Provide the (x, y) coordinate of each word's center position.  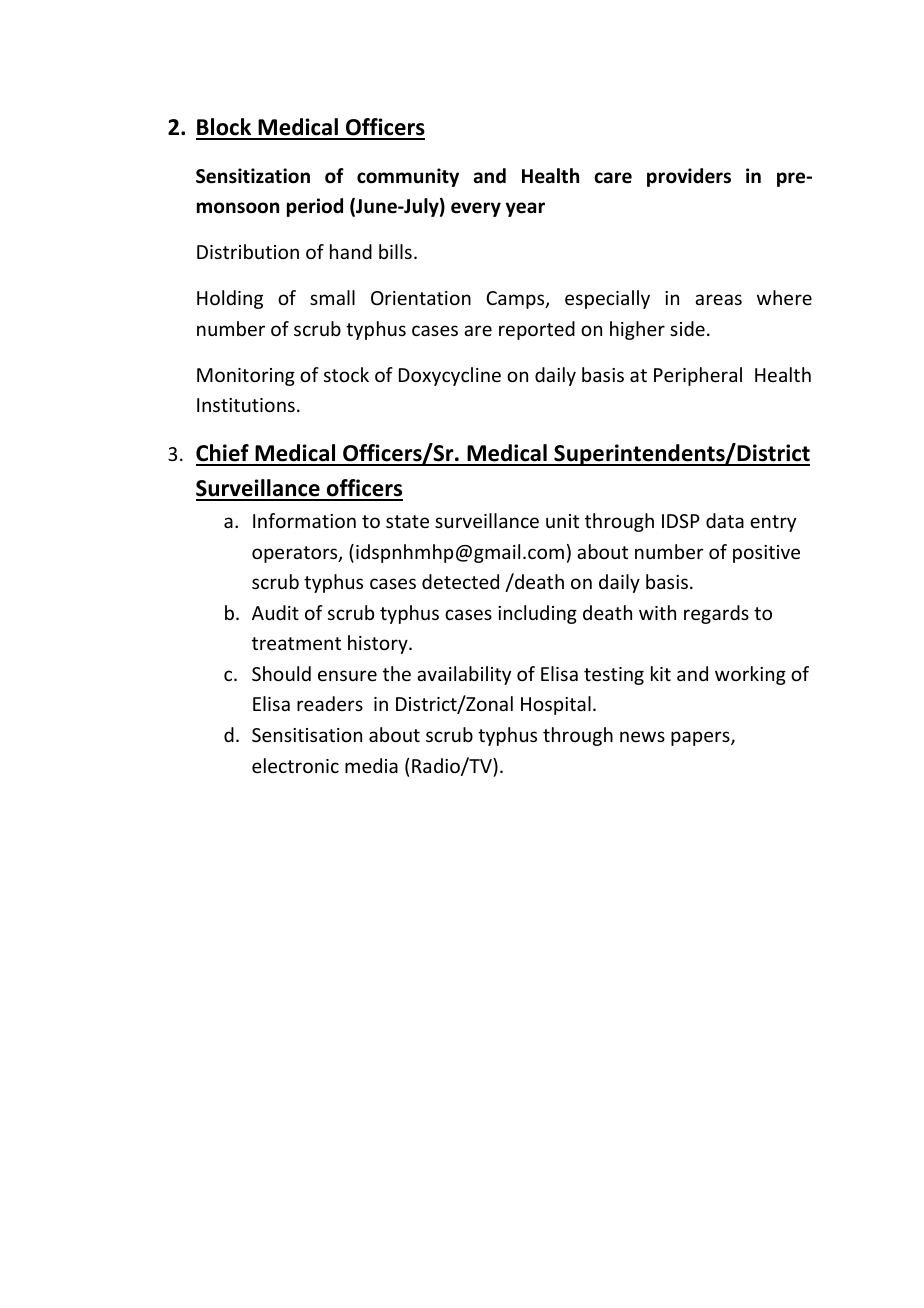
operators (296, 554)
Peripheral (698, 376)
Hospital (556, 705)
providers (689, 177)
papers (701, 738)
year (525, 209)
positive (766, 554)
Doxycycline (450, 376)
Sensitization (253, 176)
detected (460, 581)
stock (346, 374)
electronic (295, 765)
